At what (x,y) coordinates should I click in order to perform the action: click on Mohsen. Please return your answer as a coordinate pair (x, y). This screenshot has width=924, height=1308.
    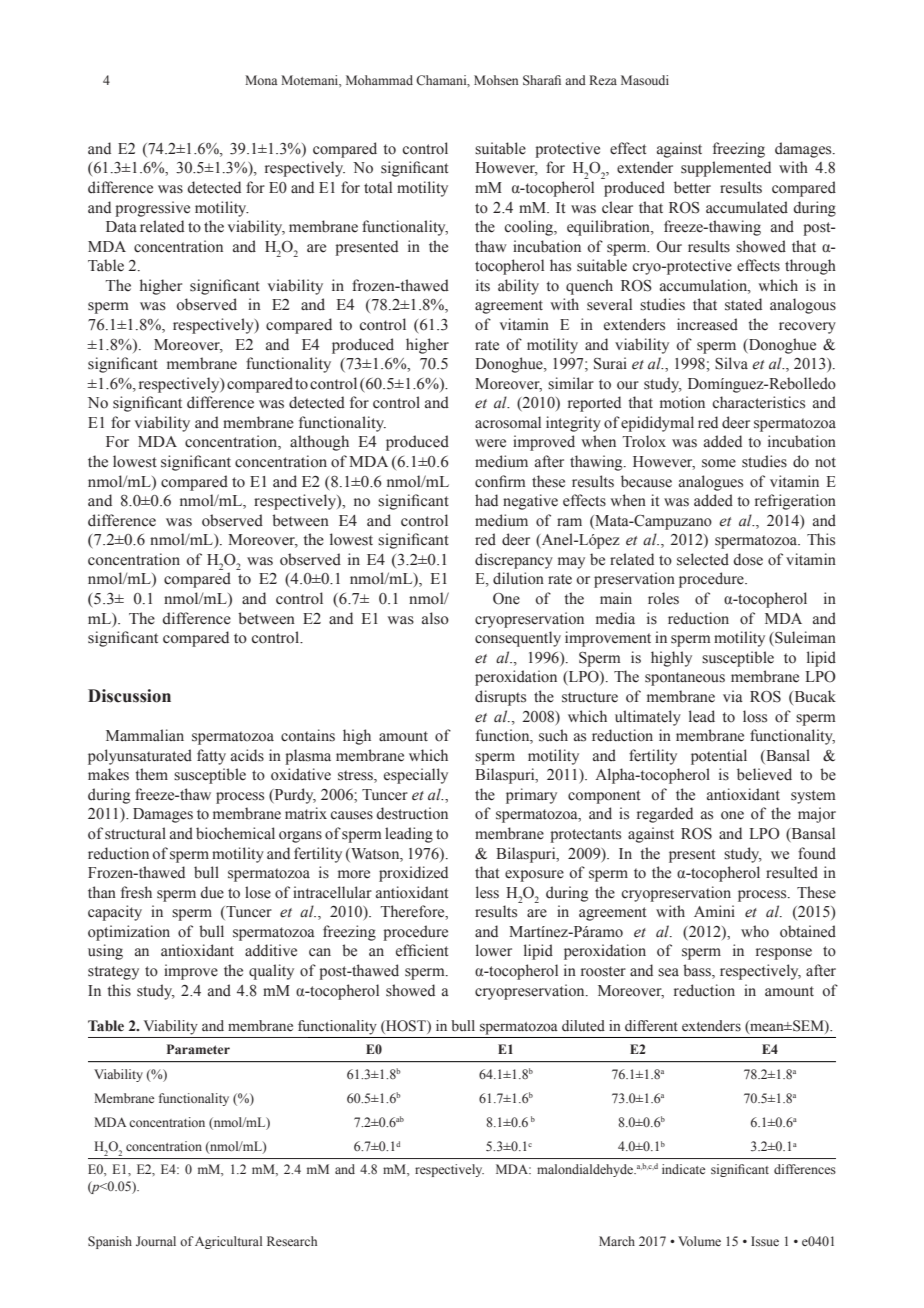
    Looking at the image, I should click on (496, 80).
